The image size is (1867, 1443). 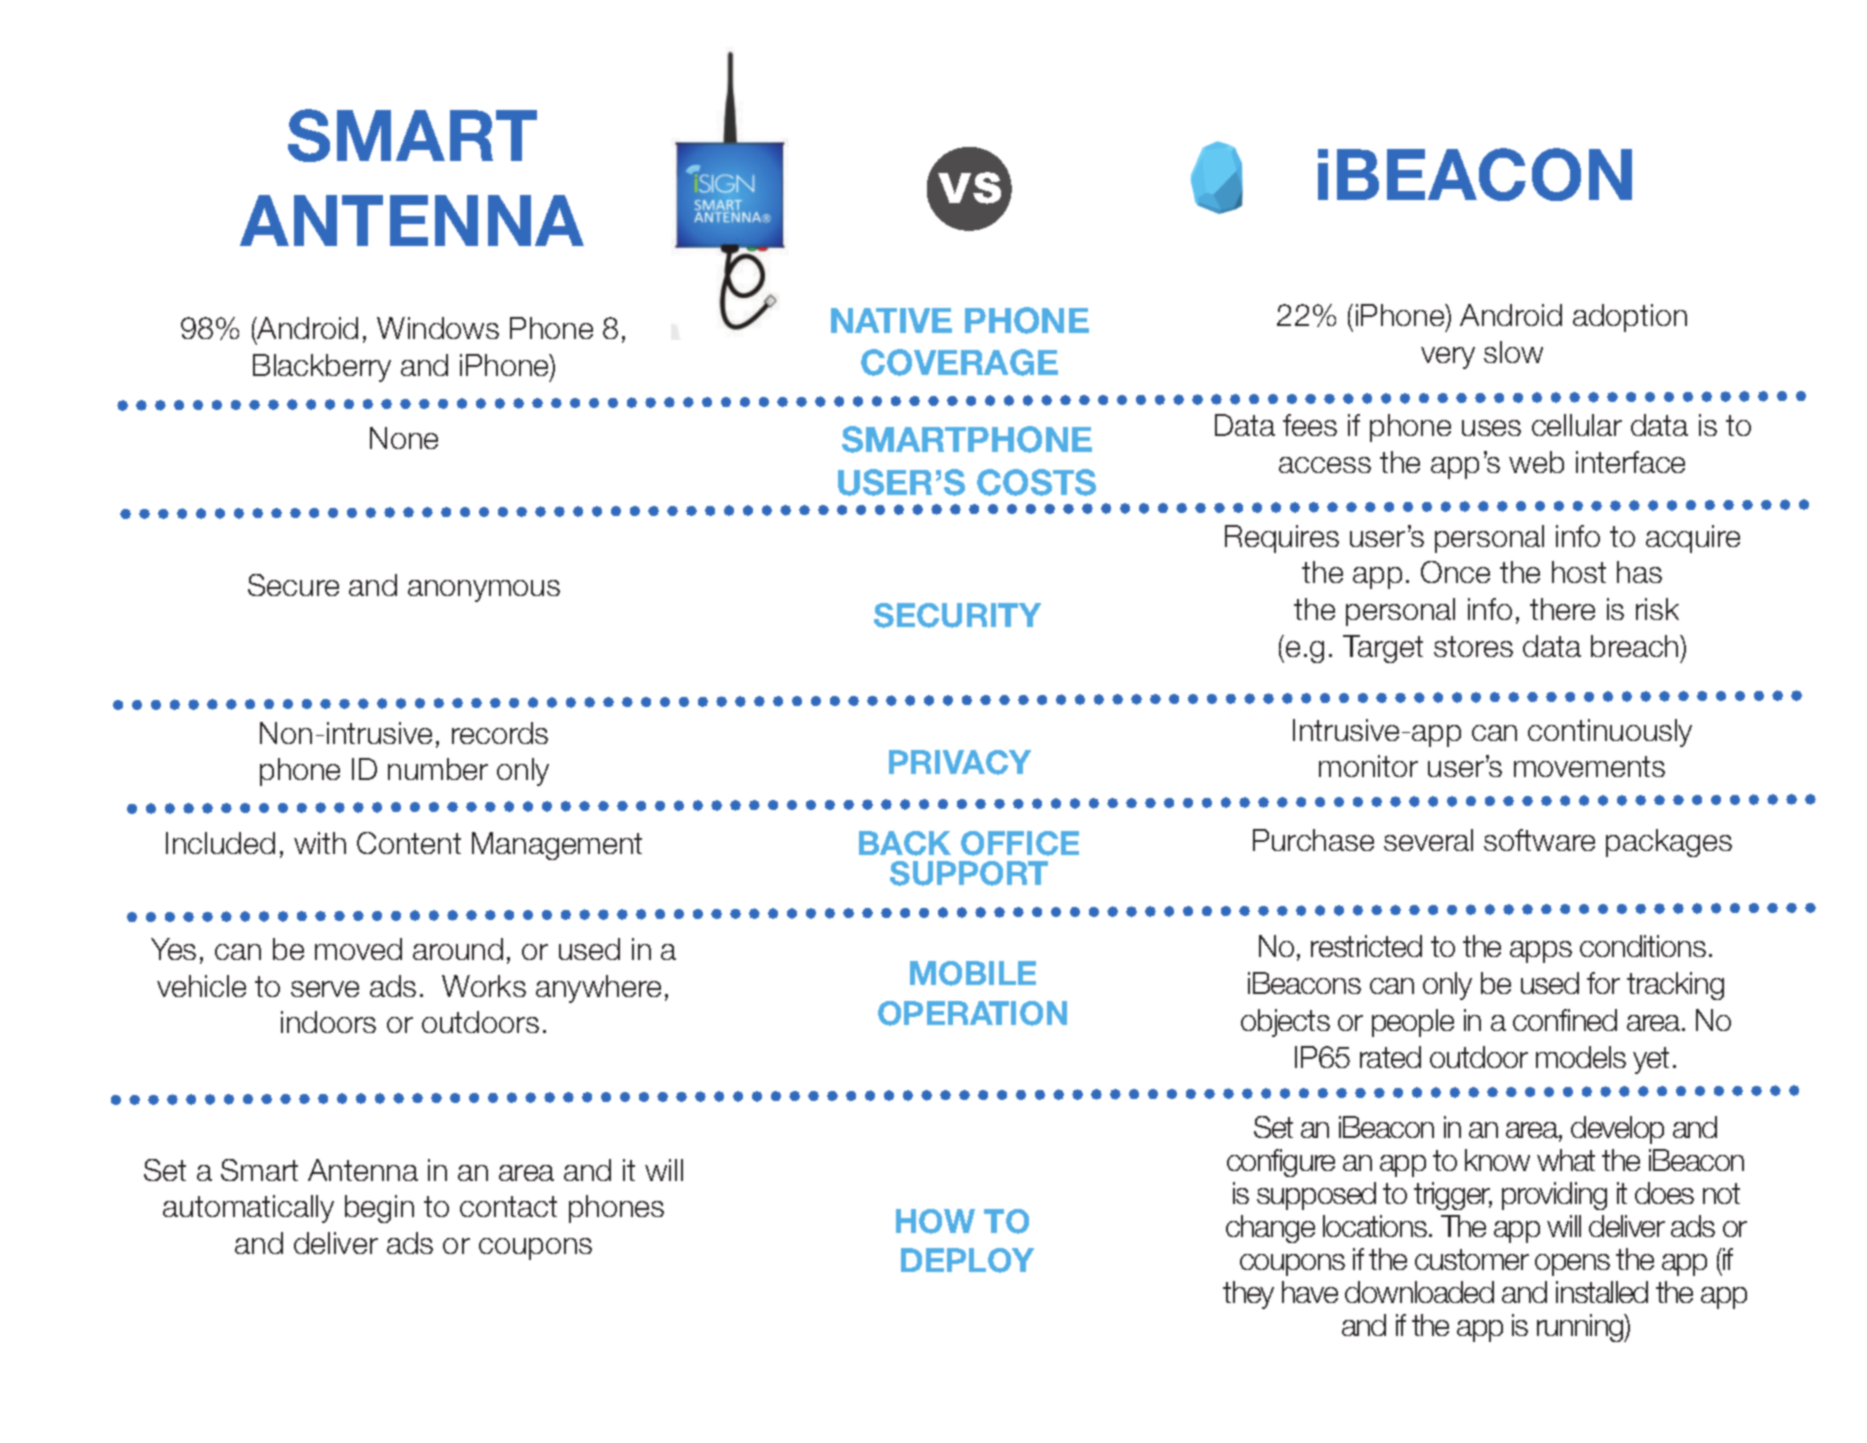 I want to click on slow, so click(x=1513, y=352).
